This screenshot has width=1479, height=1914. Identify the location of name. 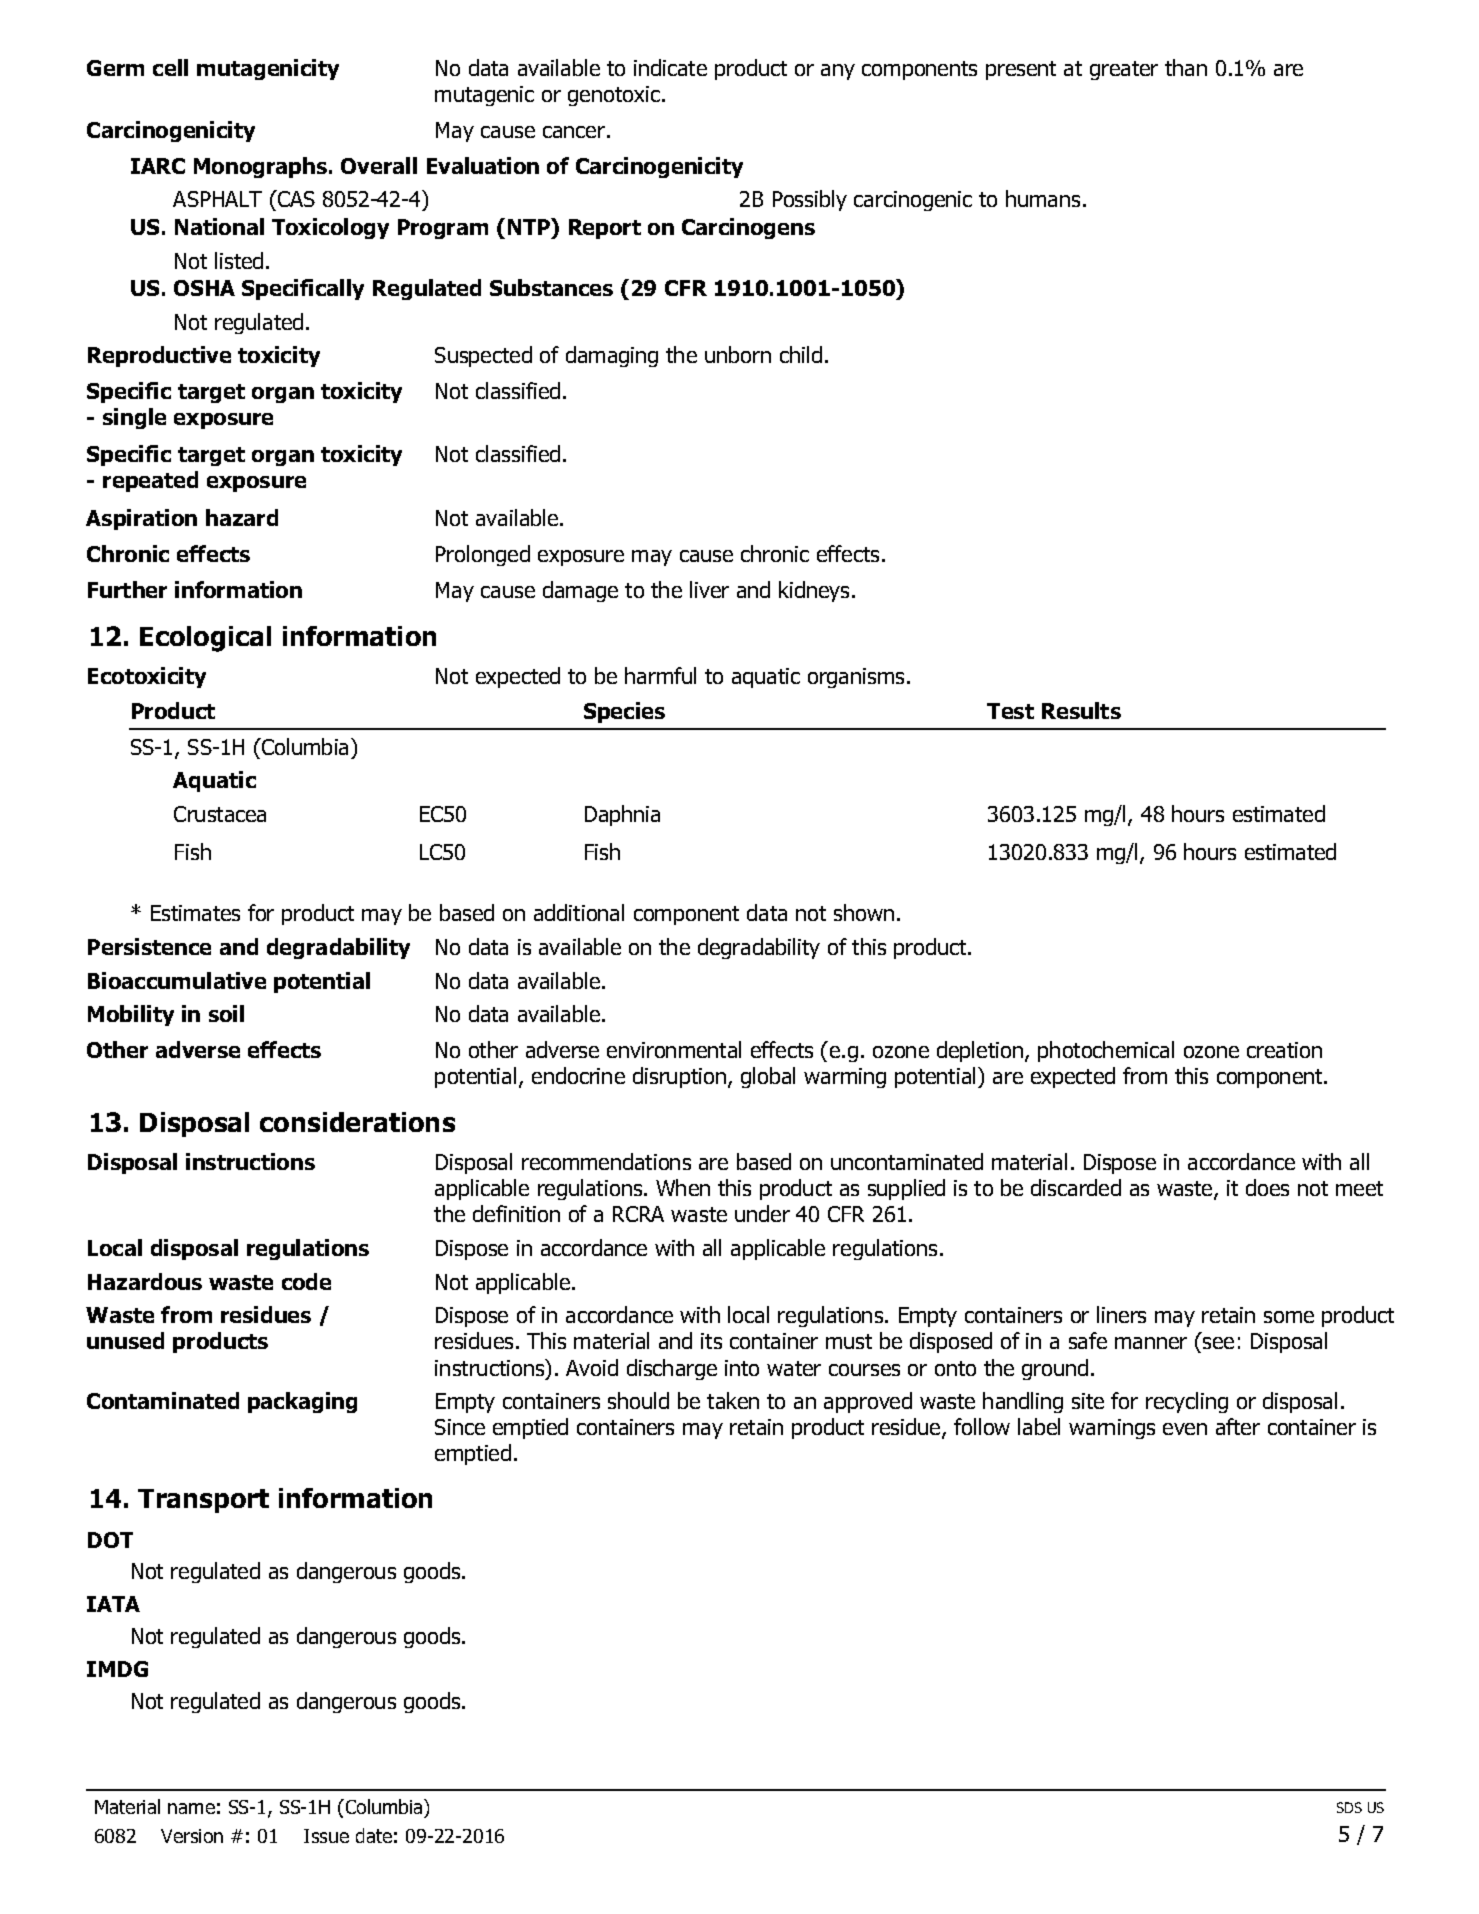
(191, 1808).
